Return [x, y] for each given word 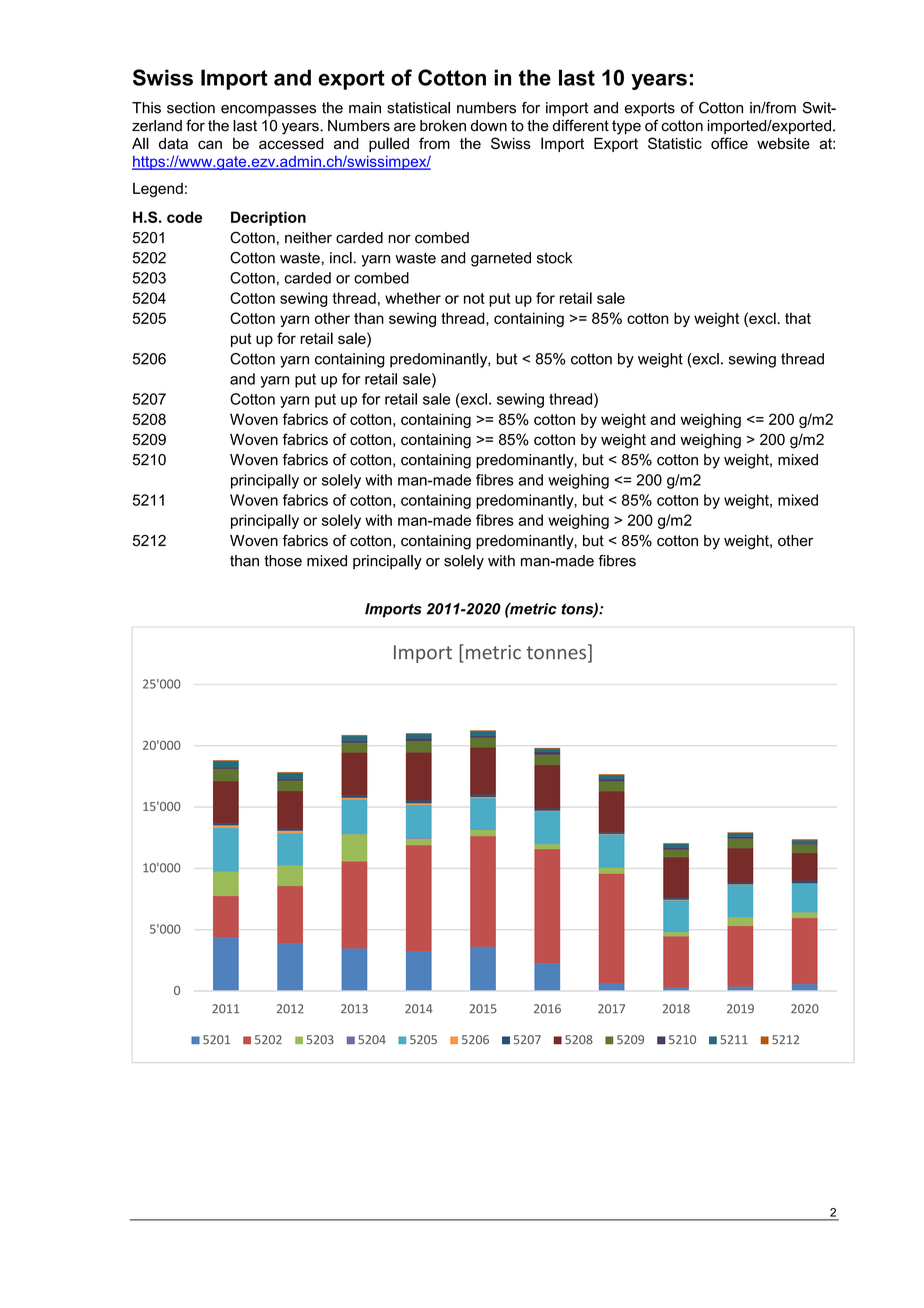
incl [342, 258]
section [191, 108]
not [474, 298]
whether [413, 298]
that [798, 318]
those [283, 561]
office [729, 143]
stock [554, 258]
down [489, 126]
